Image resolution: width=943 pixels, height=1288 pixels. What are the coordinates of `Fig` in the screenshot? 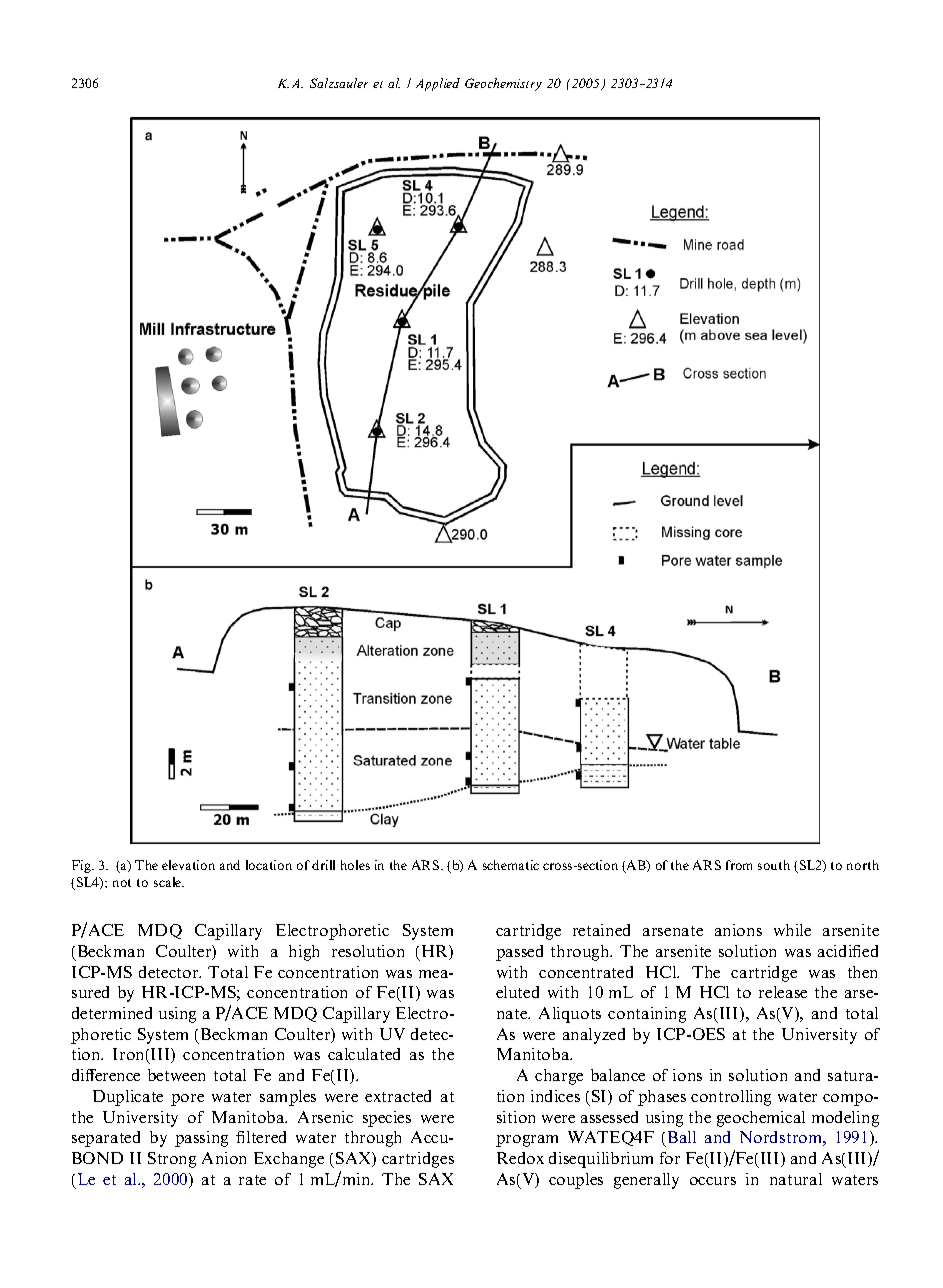 It's located at (83, 866).
